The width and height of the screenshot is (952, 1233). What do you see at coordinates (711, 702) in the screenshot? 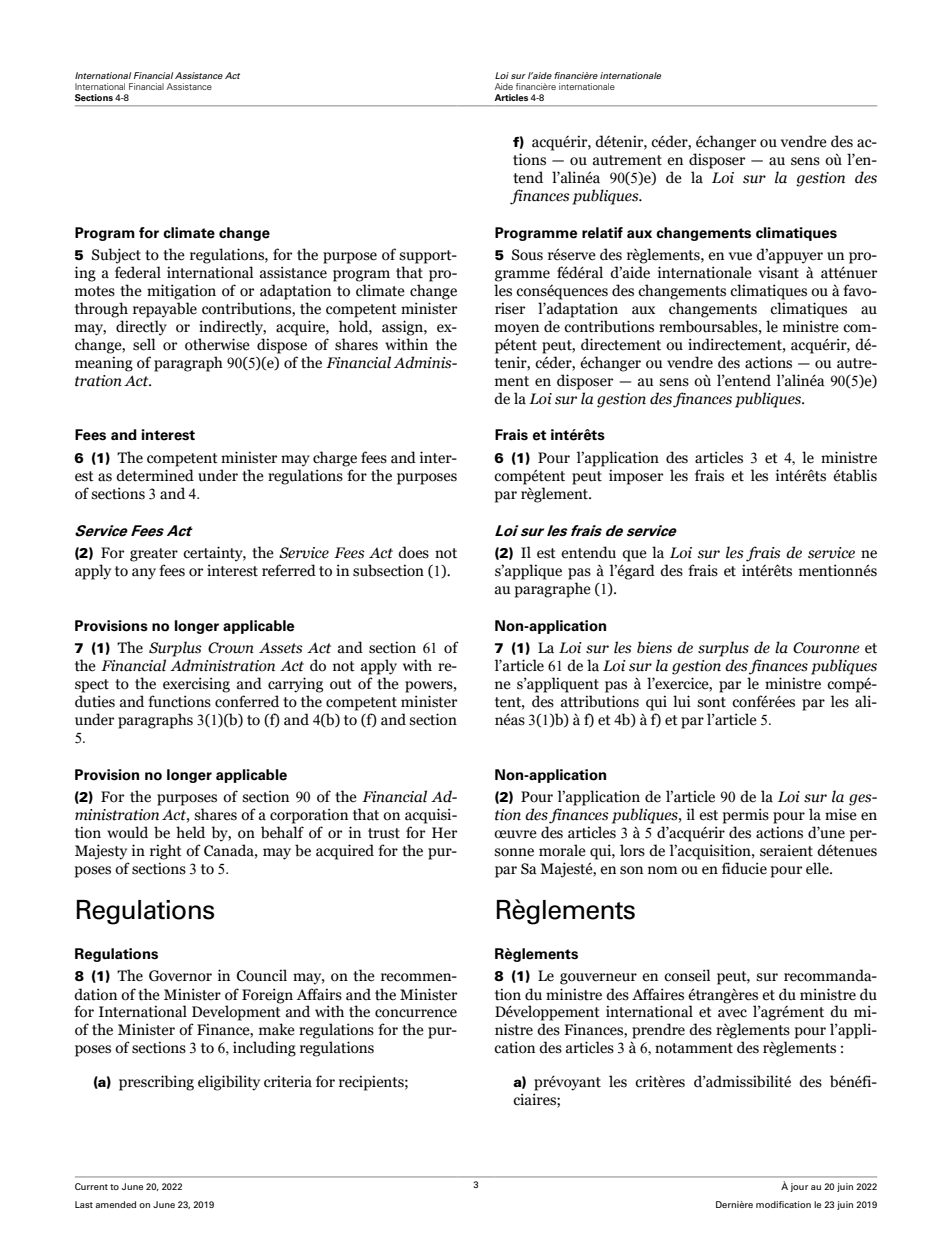
I see `sont` at bounding box center [711, 702].
